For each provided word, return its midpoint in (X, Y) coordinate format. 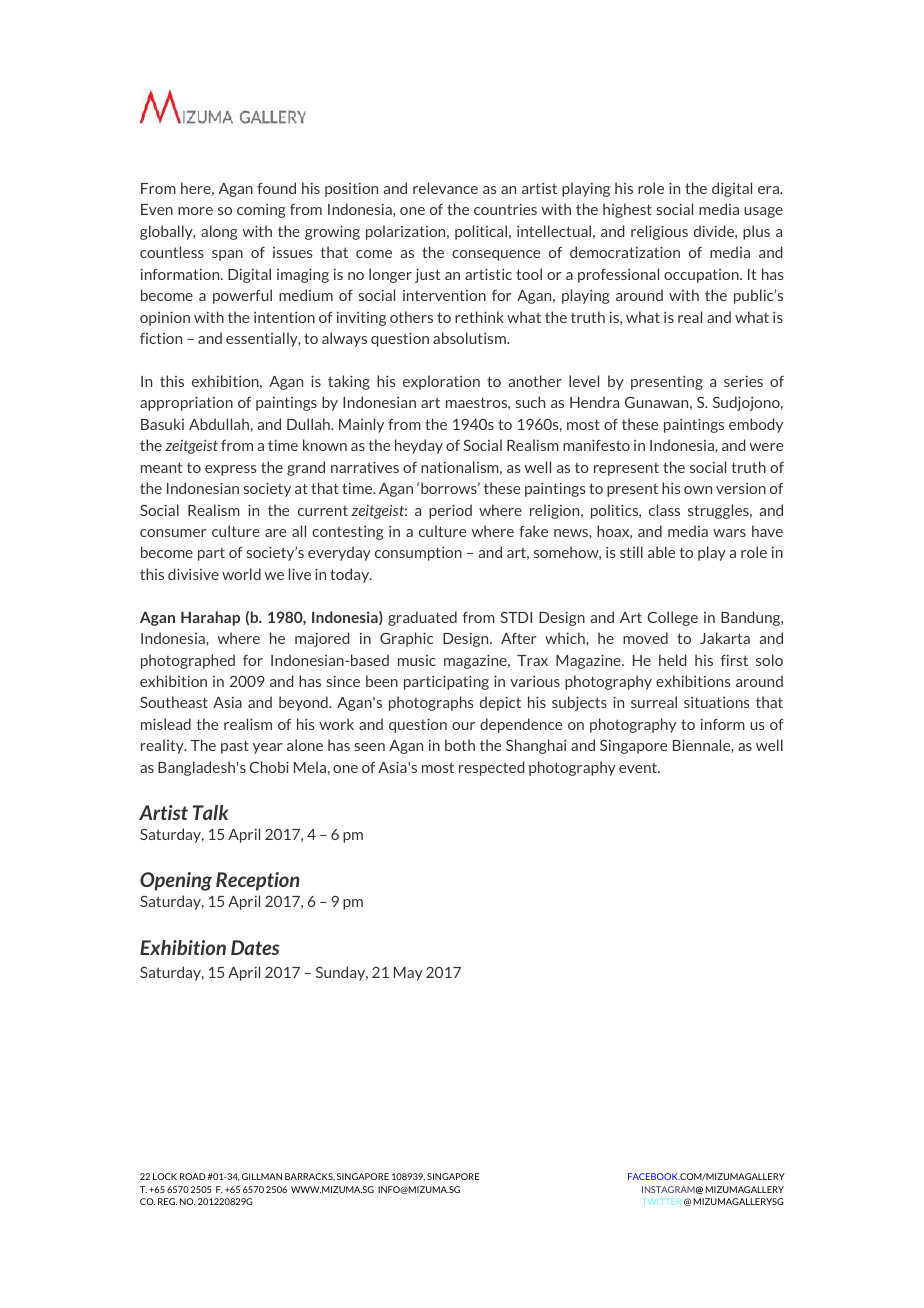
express (231, 470)
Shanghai (536, 746)
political (481, 232)
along (219, 232)
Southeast (174, 702)
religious (659, 232)
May (408, 974)
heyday (419, 446)
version (741, 488)
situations (717, 702)
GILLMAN (262, 1176)
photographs (431, 703)
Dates (255, 947)
